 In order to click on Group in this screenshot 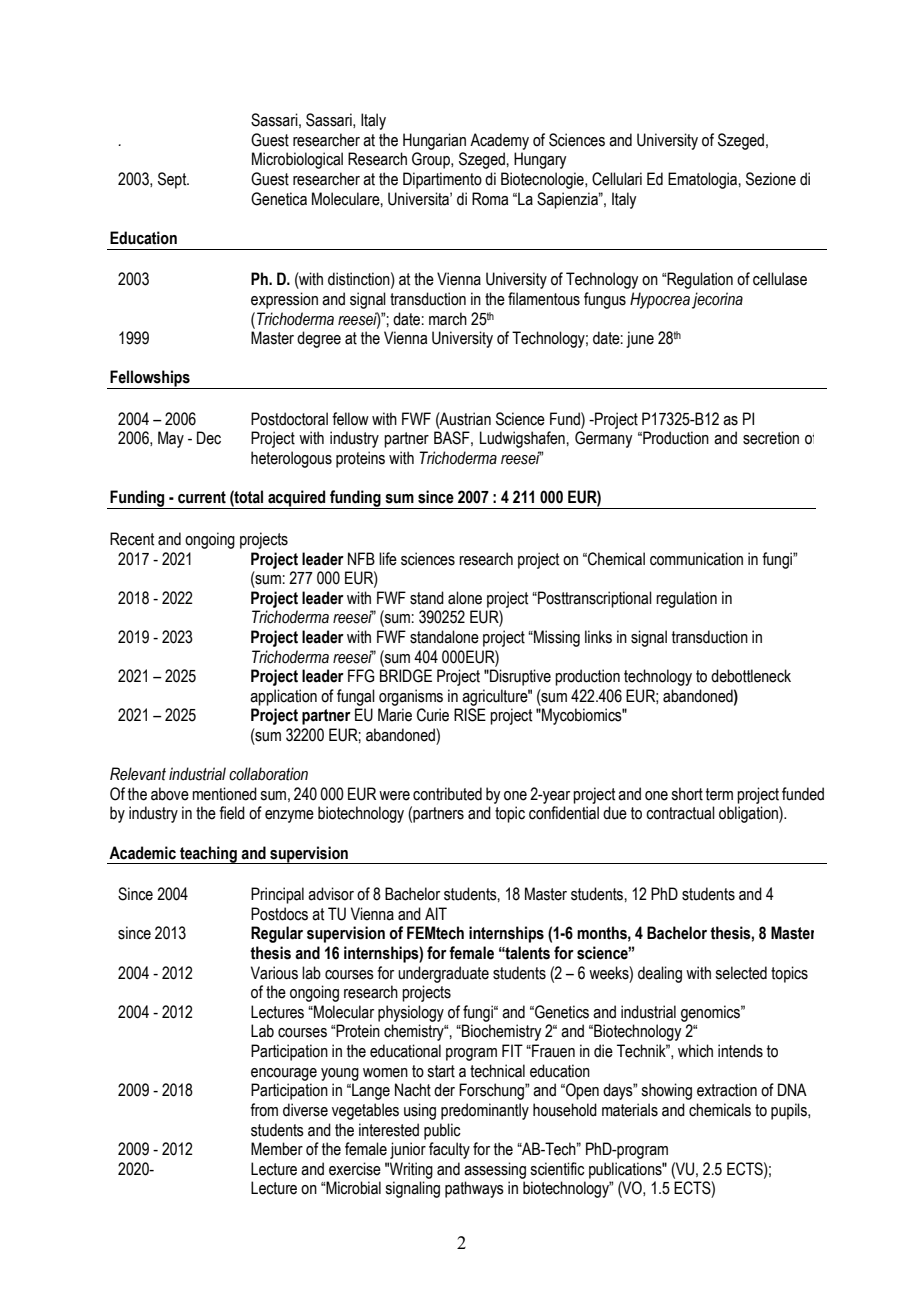, I will do `click(432, 160)`.
